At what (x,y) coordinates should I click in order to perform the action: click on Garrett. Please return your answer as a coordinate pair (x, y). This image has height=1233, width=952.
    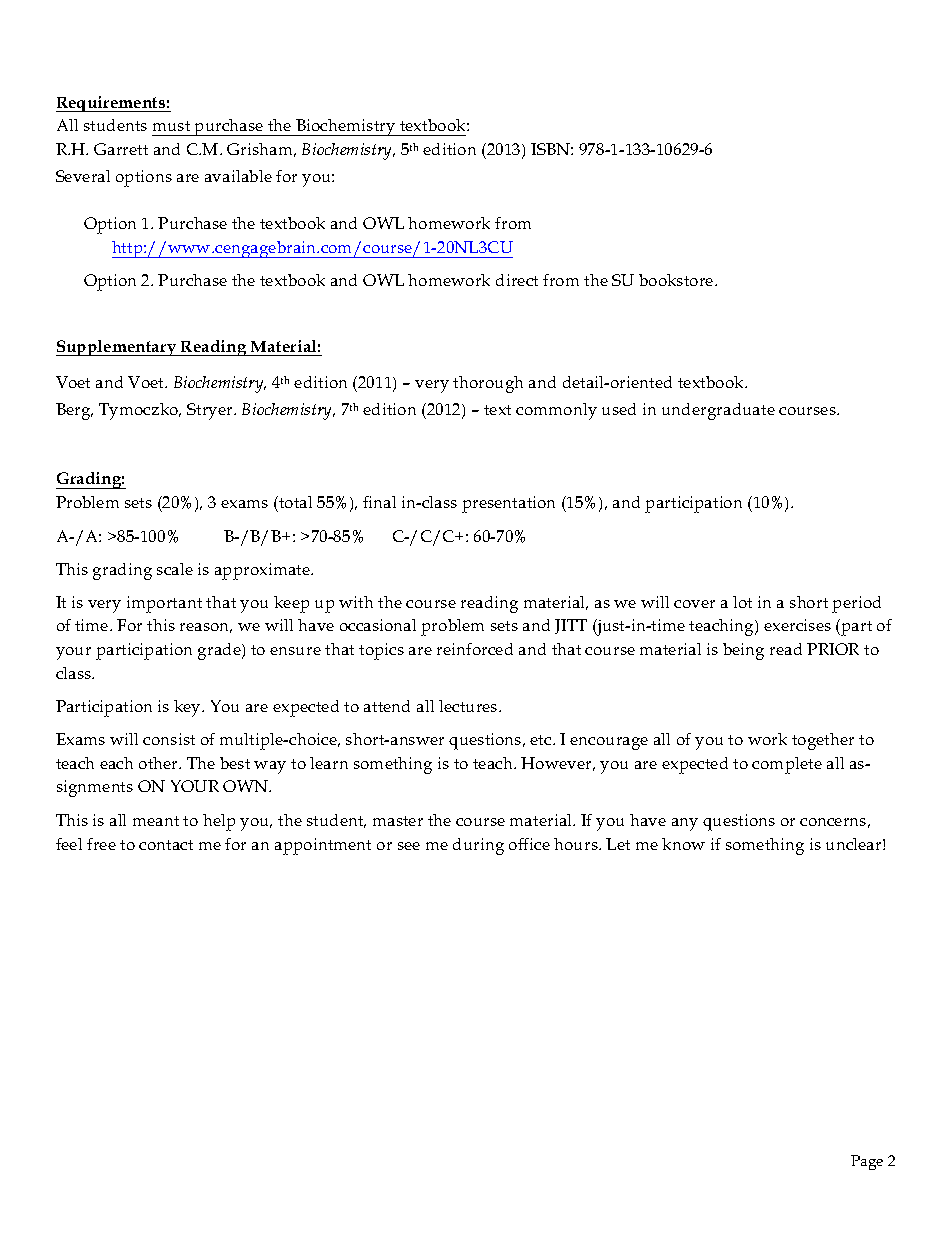
    Looking at the image, I should click on (121, 149).
